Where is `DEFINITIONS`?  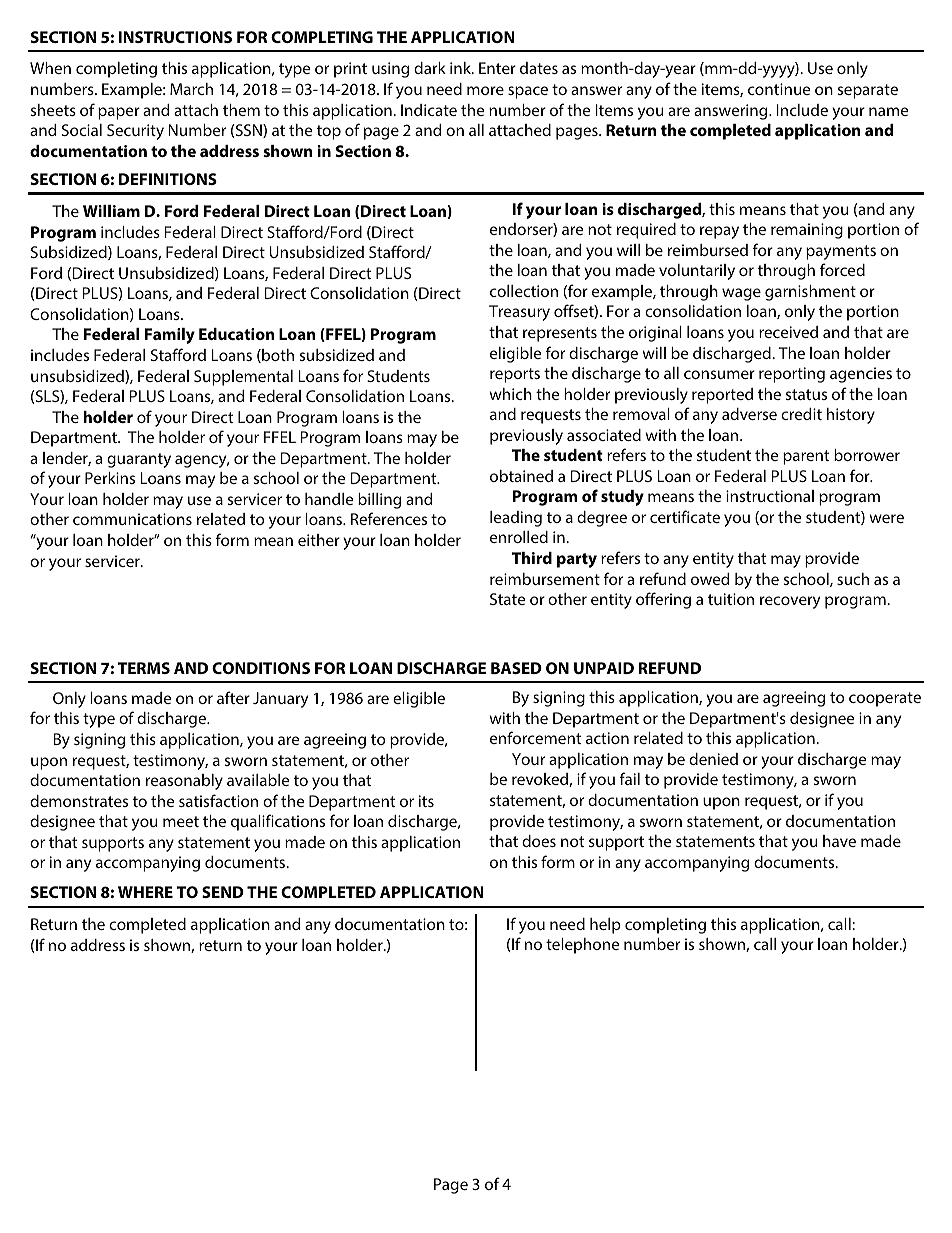
DEFINITIONS is located at coordinates (168, 179).
